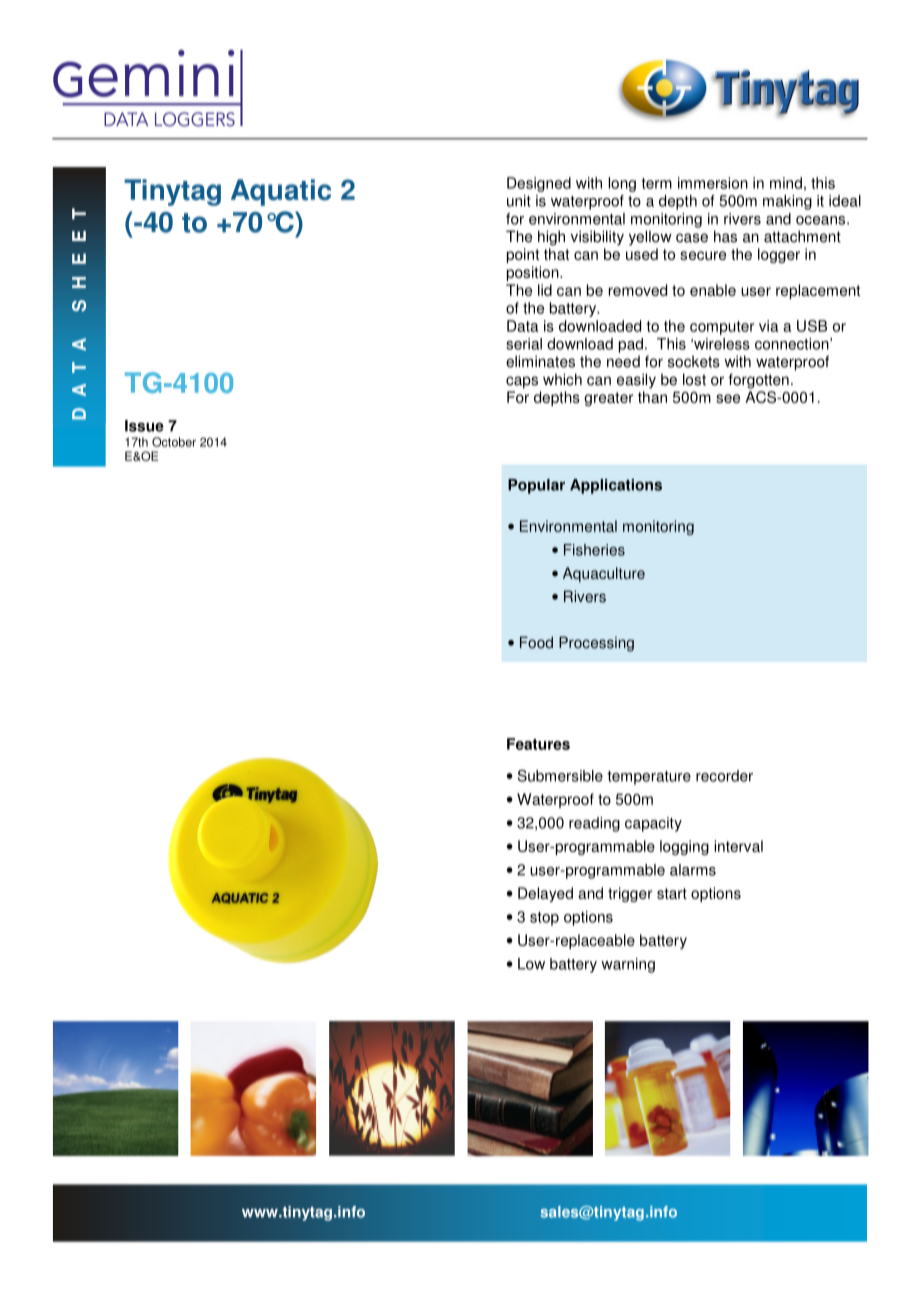  Describe the element at coordinates (519, 201) in the screenshot. I see `unit` at that location.
